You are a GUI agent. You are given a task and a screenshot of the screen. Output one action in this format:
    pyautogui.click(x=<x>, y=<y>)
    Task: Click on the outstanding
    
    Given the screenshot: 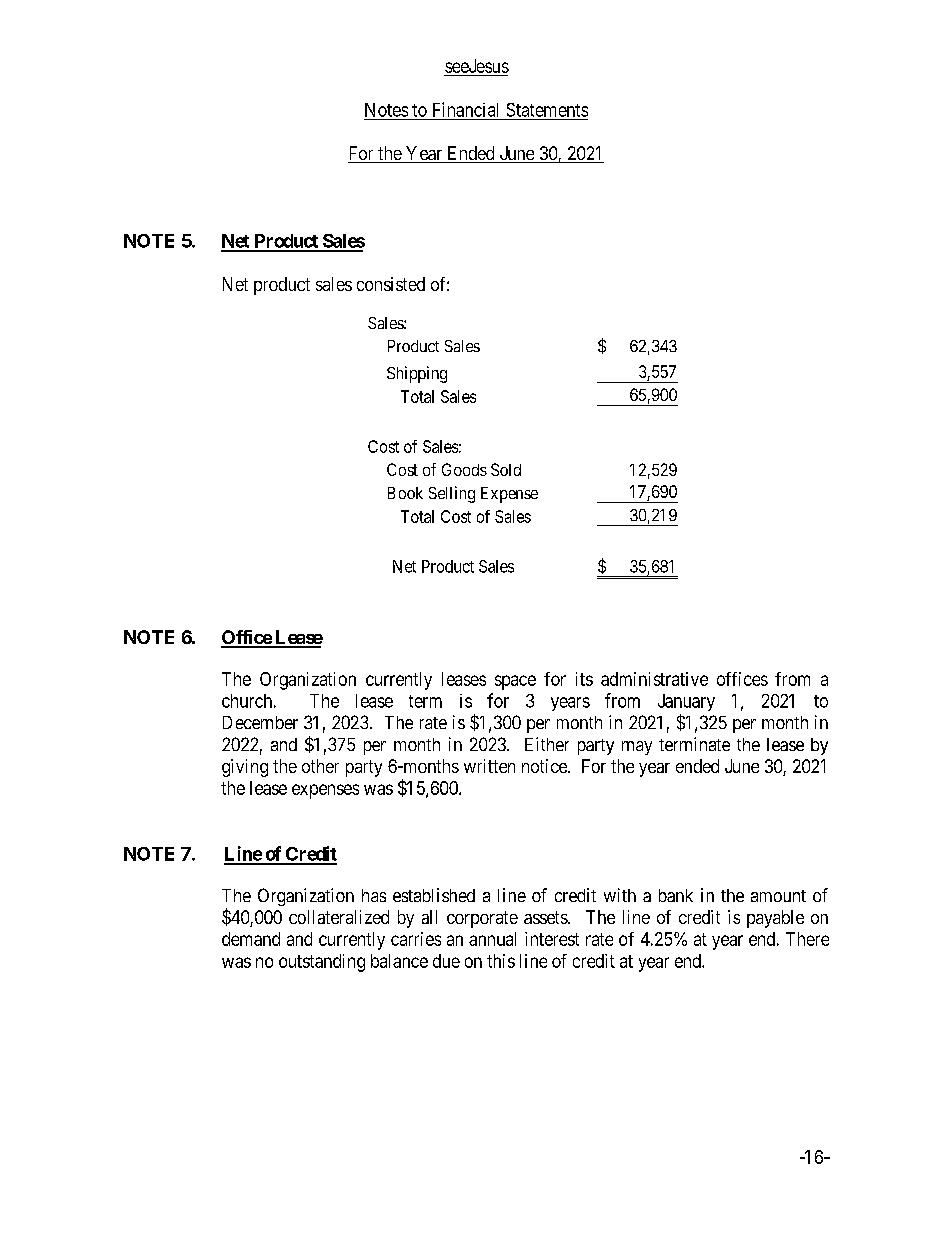 What is the action you would take?
    pyautogui.click(x=322, y=963)
